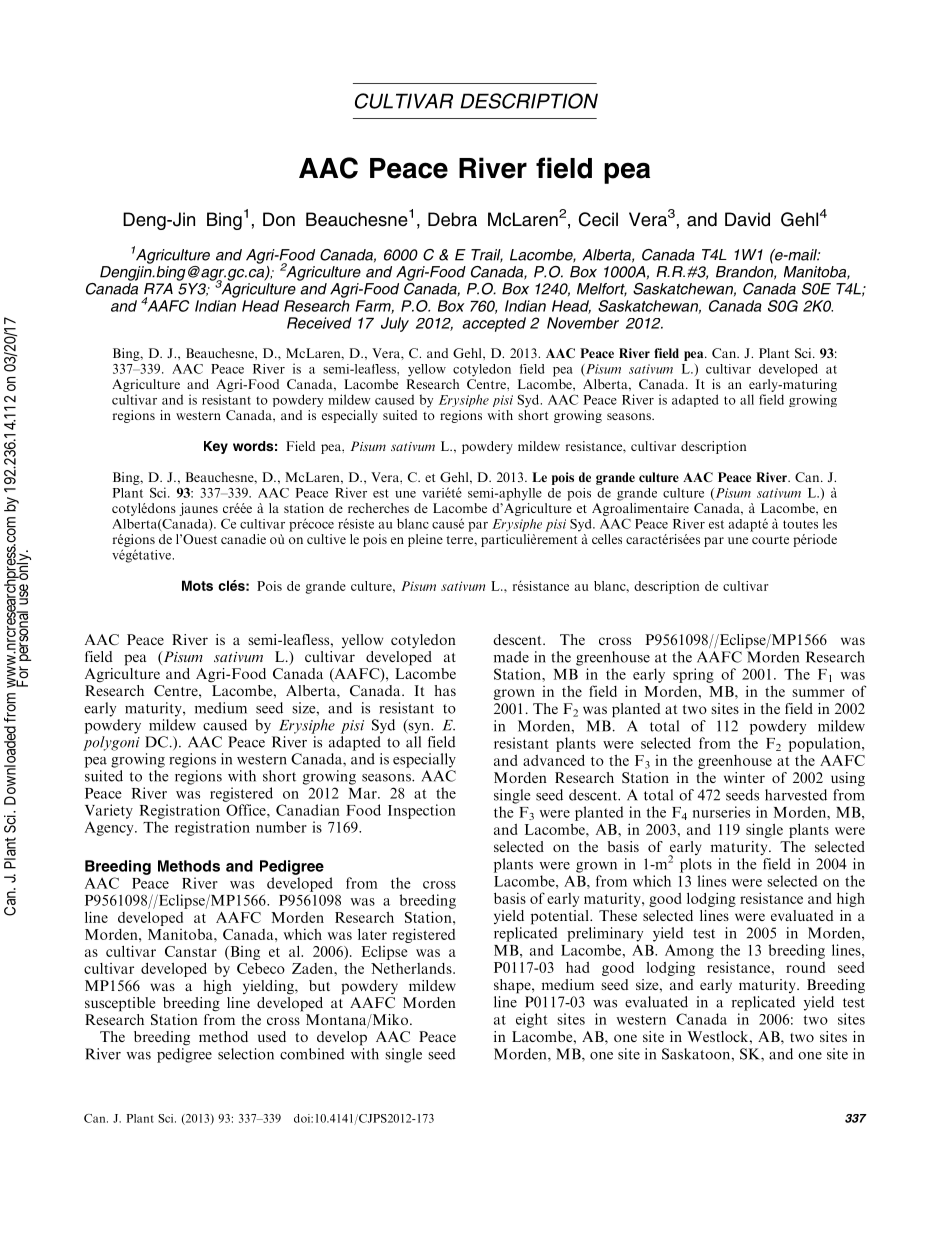 The height and width of the screenshot is (1233, 952). I want to click on David, so click(747, 219).
